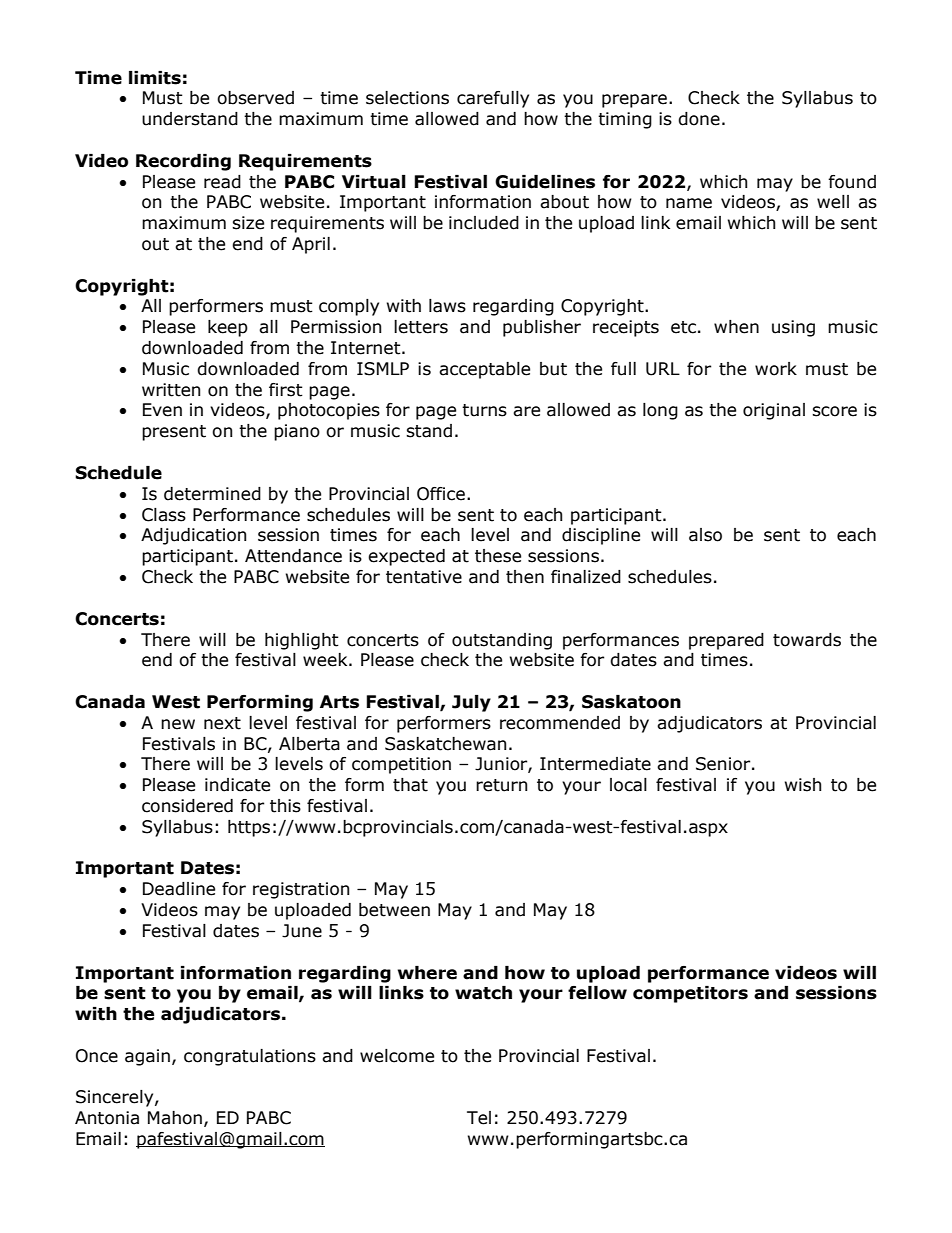 The width and height of the document is (952, 1233). Describe the element at coordinates (228, 328) in the document. I see `keep` at that location.
